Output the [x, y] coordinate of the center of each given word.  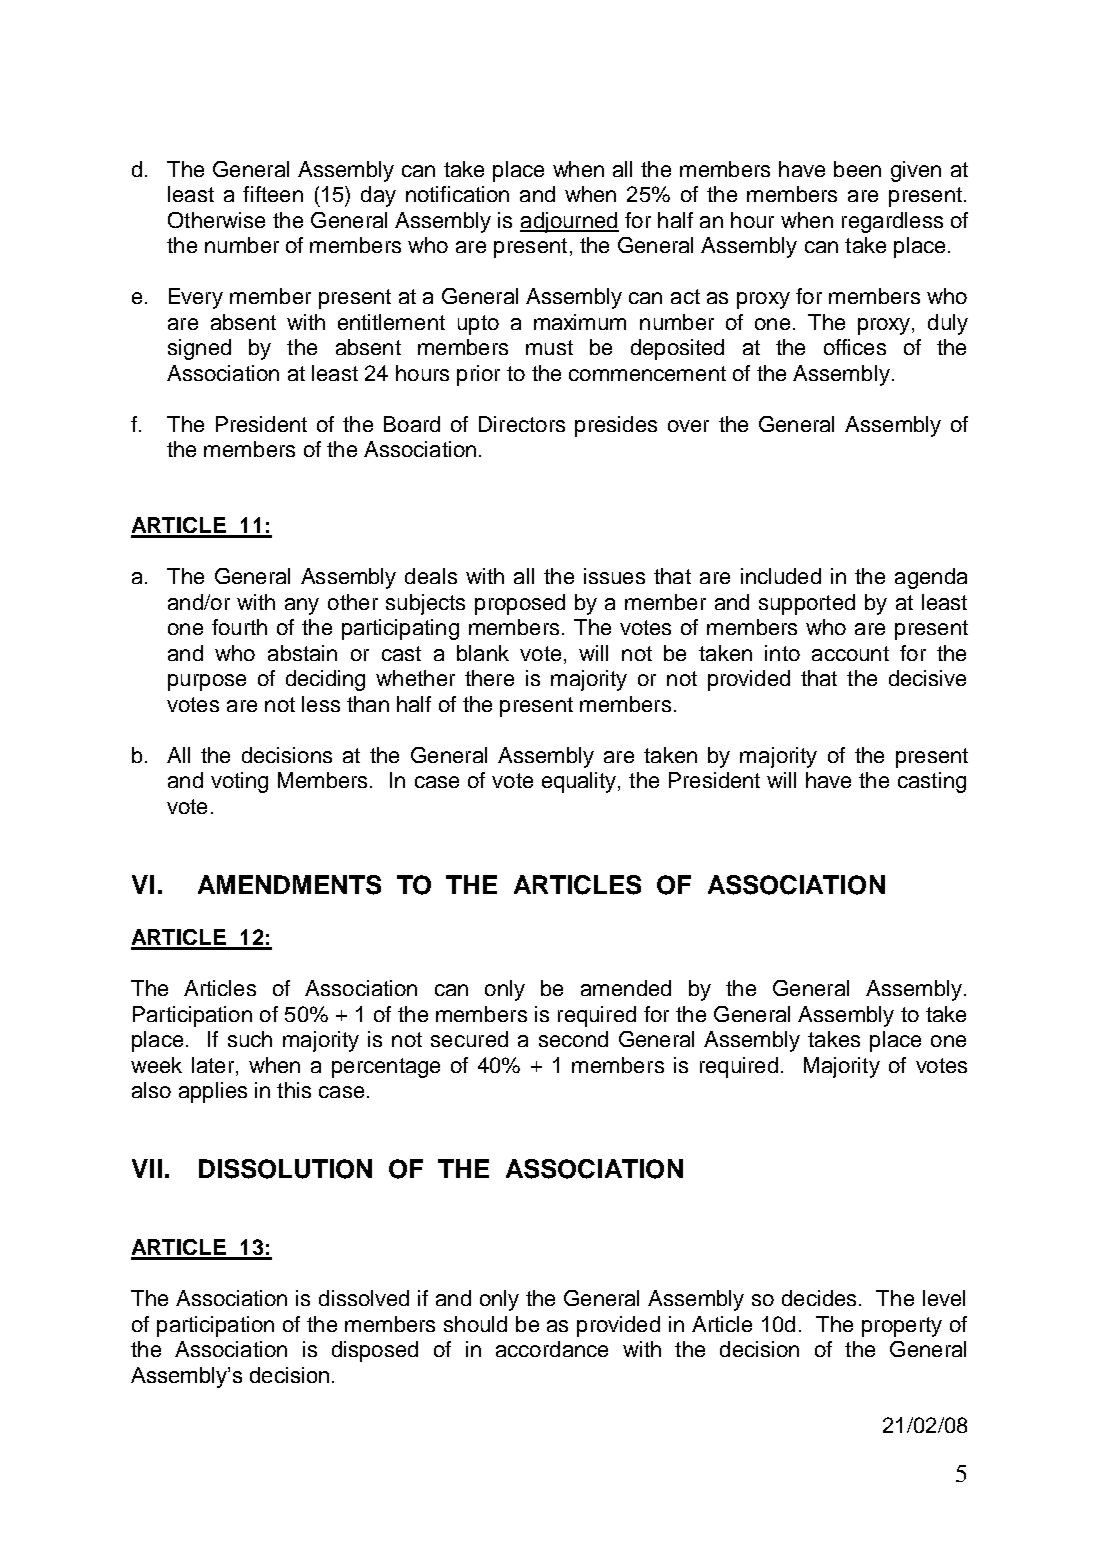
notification [457, 194]
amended [626, 988]
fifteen [273, 194]
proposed [520, 604]
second [573, 1039]
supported [807, 604]
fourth [239, 627]
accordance [552, 1349]
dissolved [364, 1298]
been [857, 169]
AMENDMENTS [289, 885]
